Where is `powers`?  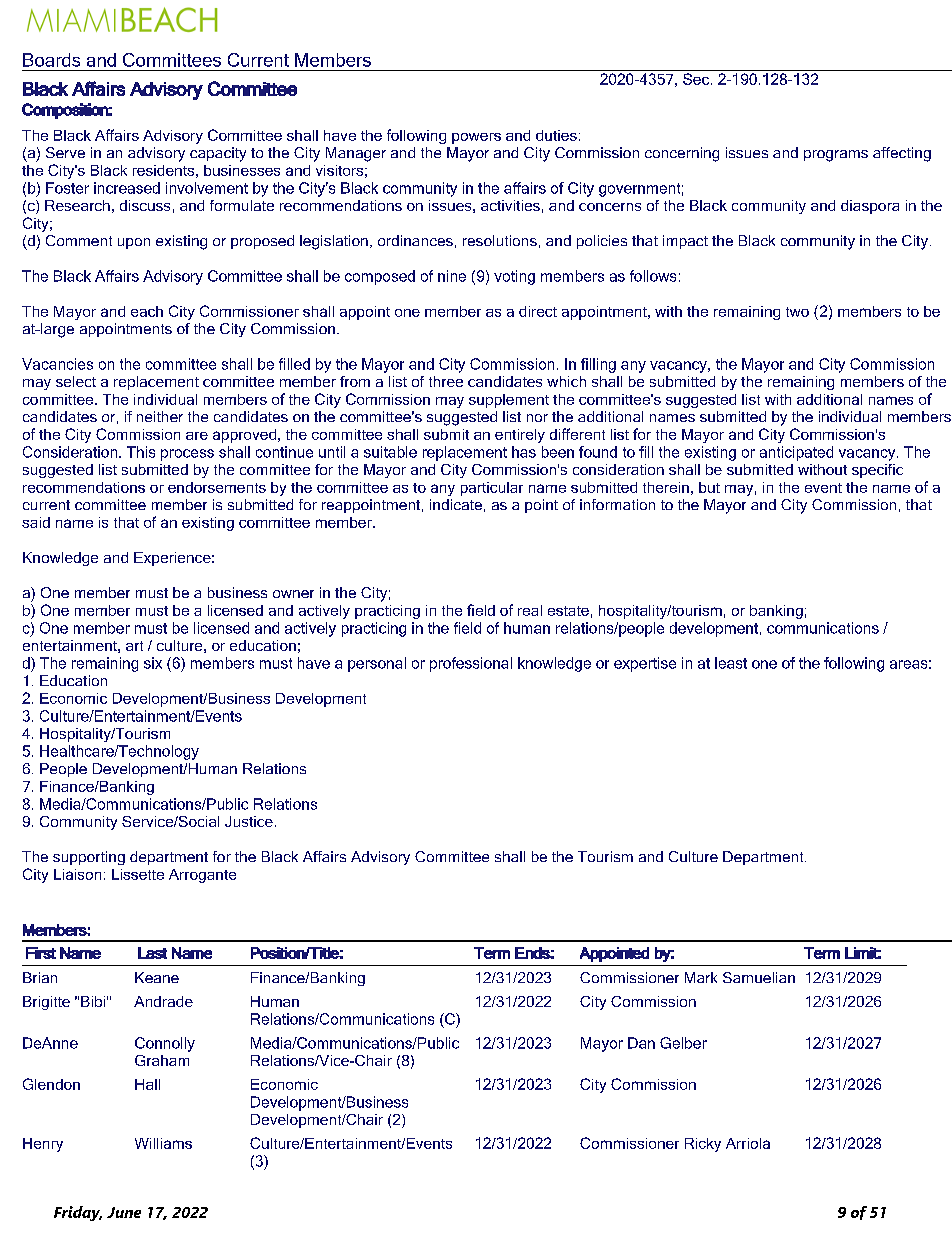 powers is located at coordinates (476, 138).
